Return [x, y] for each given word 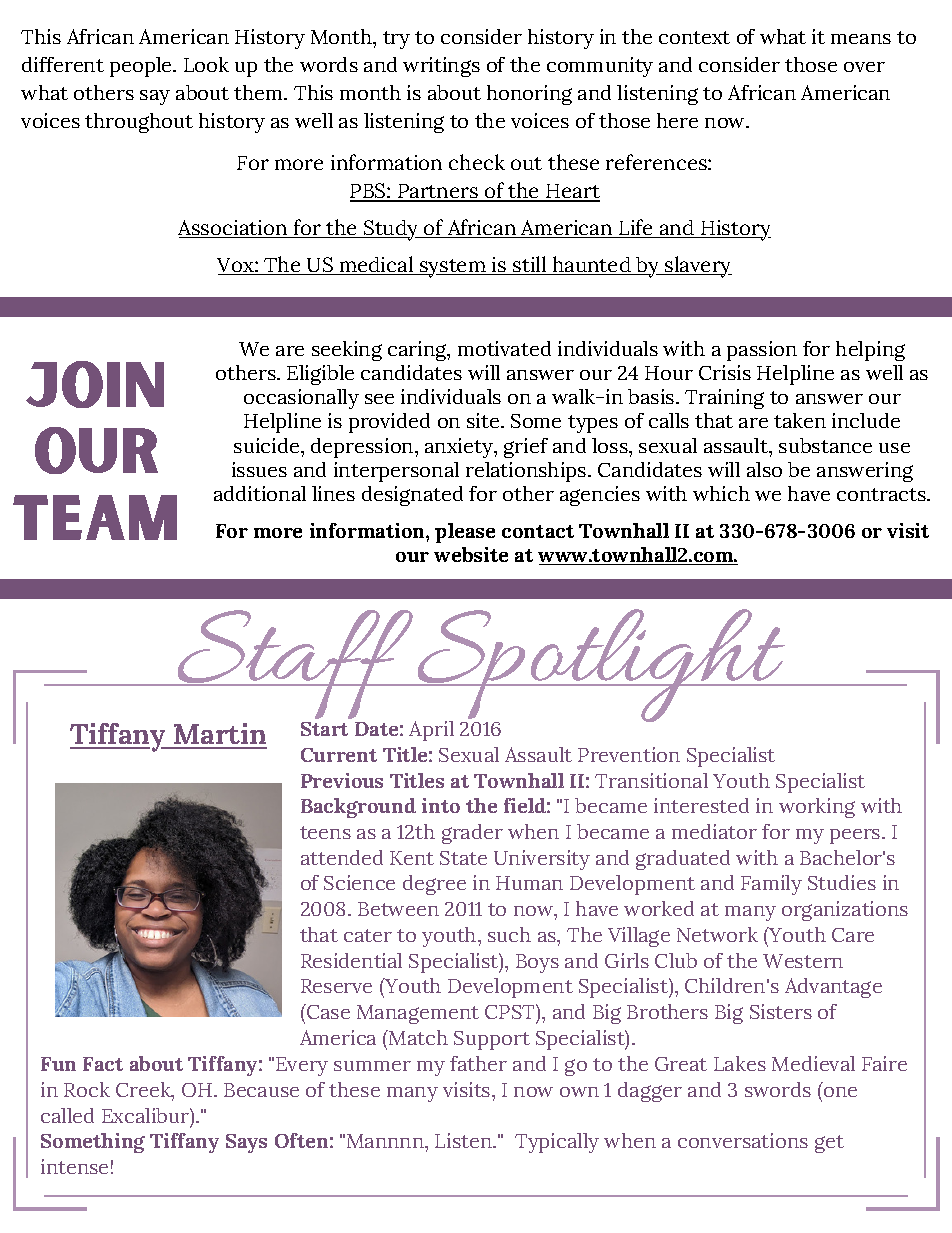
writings [441, 67]
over [864, 67]
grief [526, 448]
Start [324, 729]
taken [800, 420]
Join [95, 384]
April [431, 731]
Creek [144, 1091]
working [817, 808]
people [142, 67]
